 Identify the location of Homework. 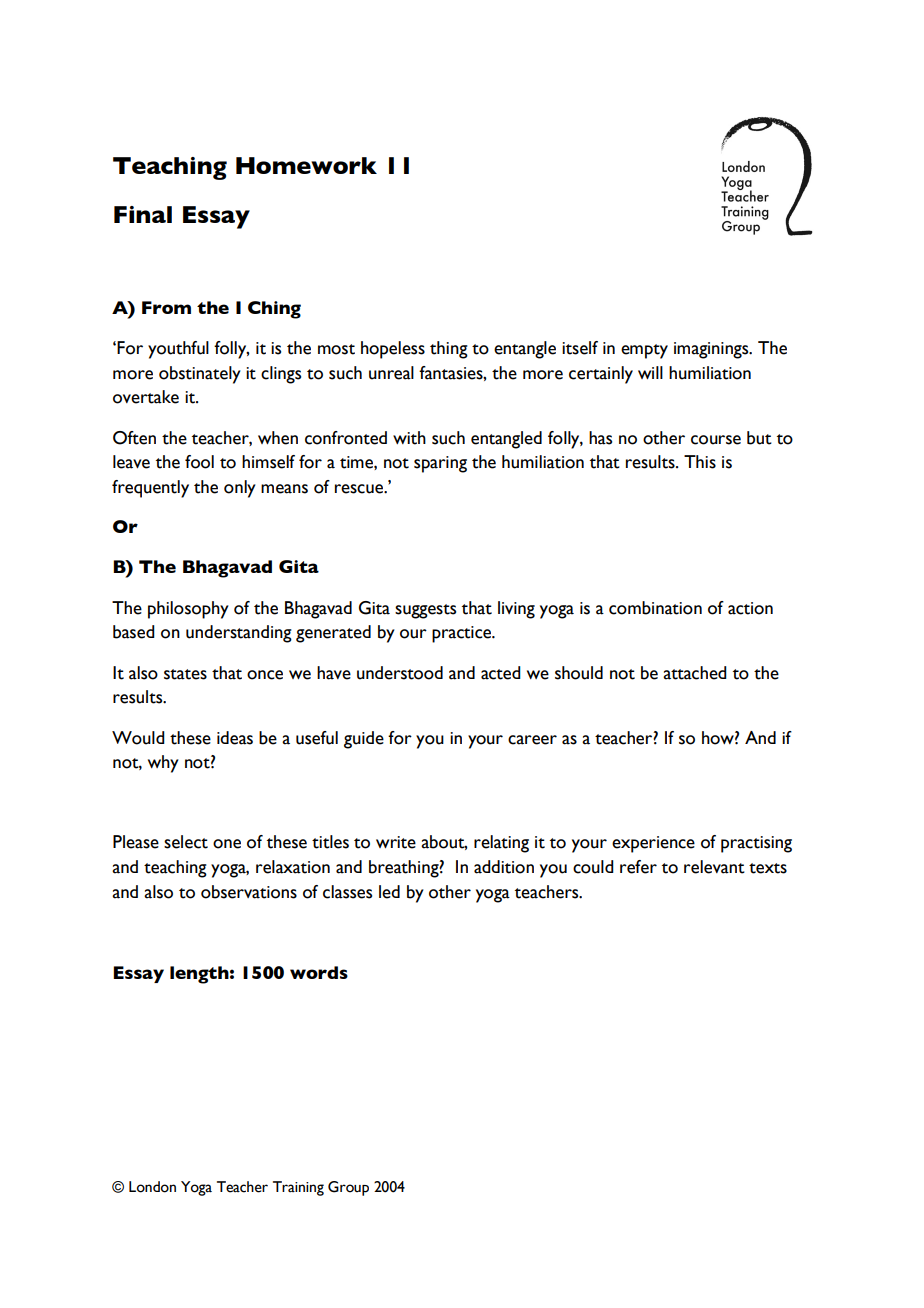
(306, 165).
